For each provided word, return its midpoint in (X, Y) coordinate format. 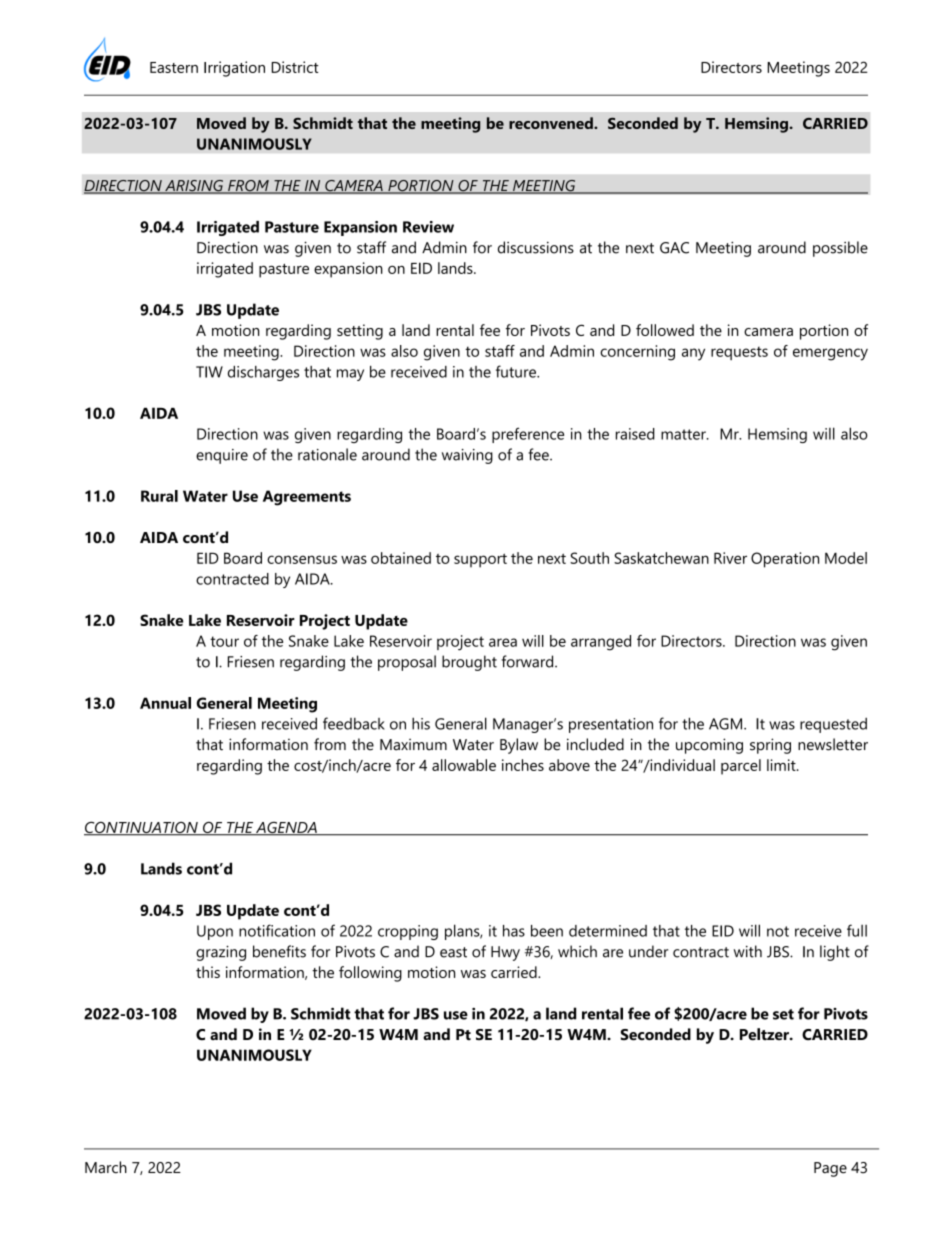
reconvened (552, 123)
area (503, 642)
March (106, 1167)
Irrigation (234, 69)
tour (224, 641)
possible (840, 249)
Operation (785, 560)
